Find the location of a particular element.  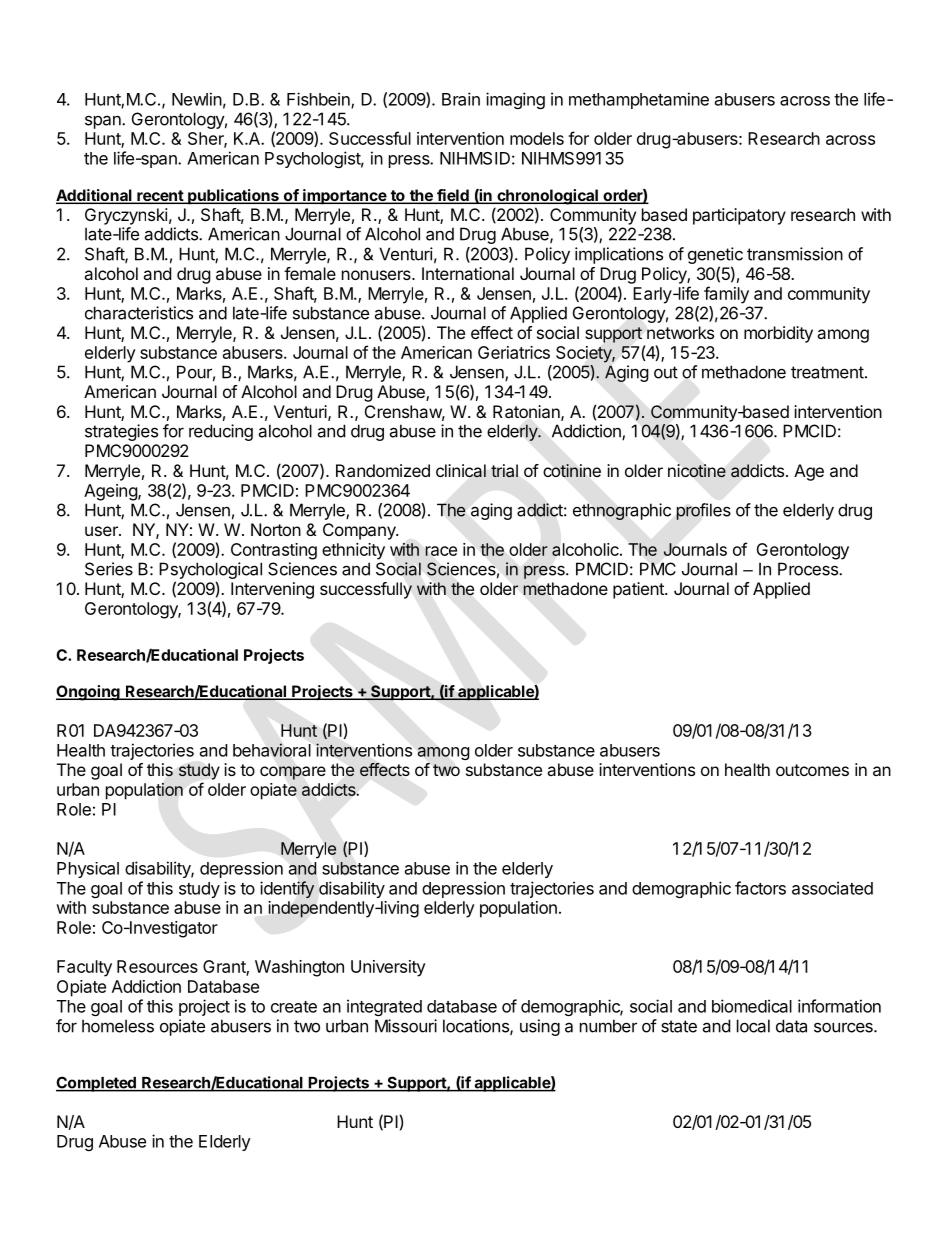

race is located at coordinates (441, 551).
